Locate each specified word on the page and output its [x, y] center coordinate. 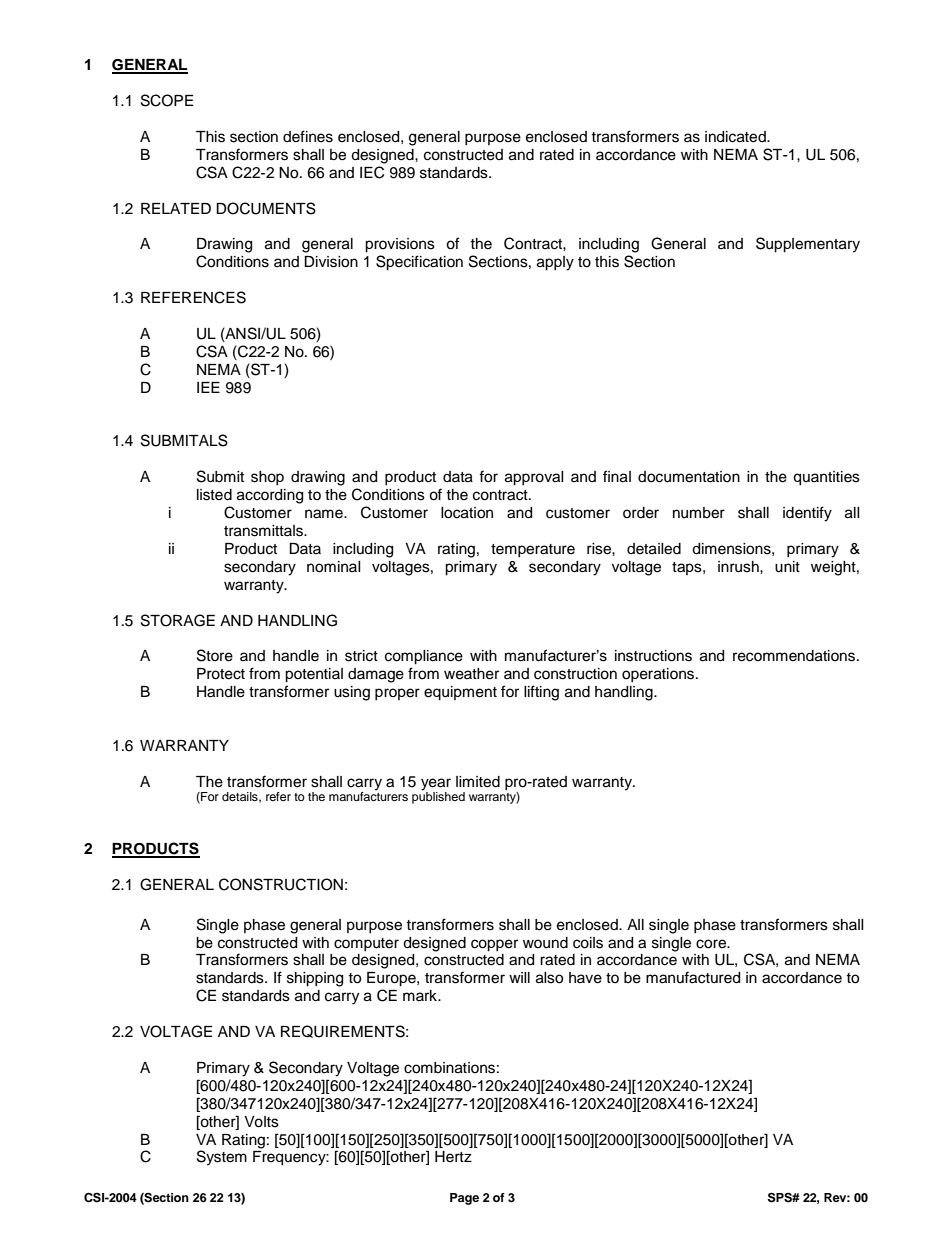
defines [308, 136]
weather [471, 674]
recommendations [795, 656]
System [222, 1158]
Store [215, 655]
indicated [736, 137]
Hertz [453, 1157]
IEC [372, 172]
